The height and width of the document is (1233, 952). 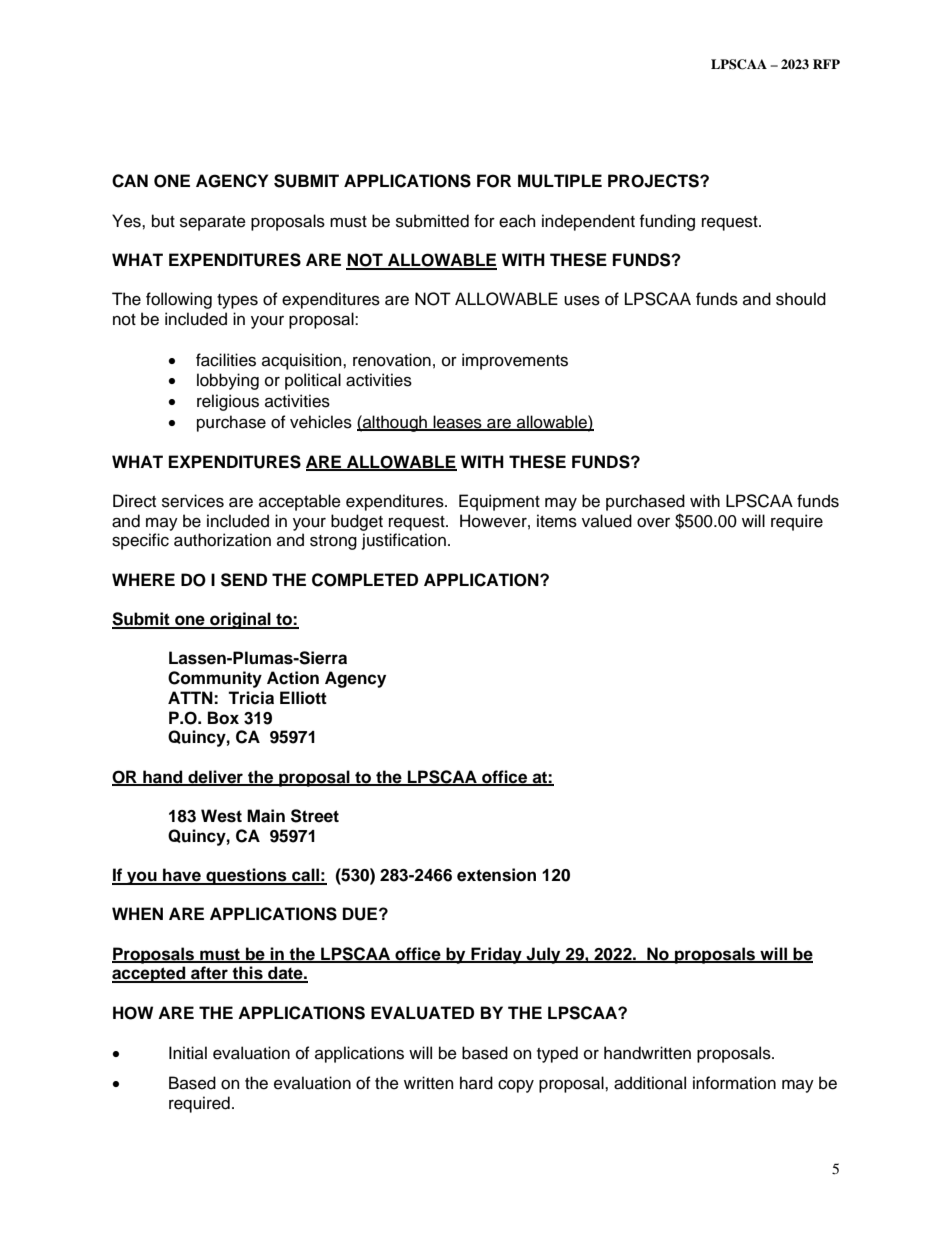 What do you see at coordinates (560, 181) in the document?
I see `MULTIPLE` at bounding box center [560, 181].
